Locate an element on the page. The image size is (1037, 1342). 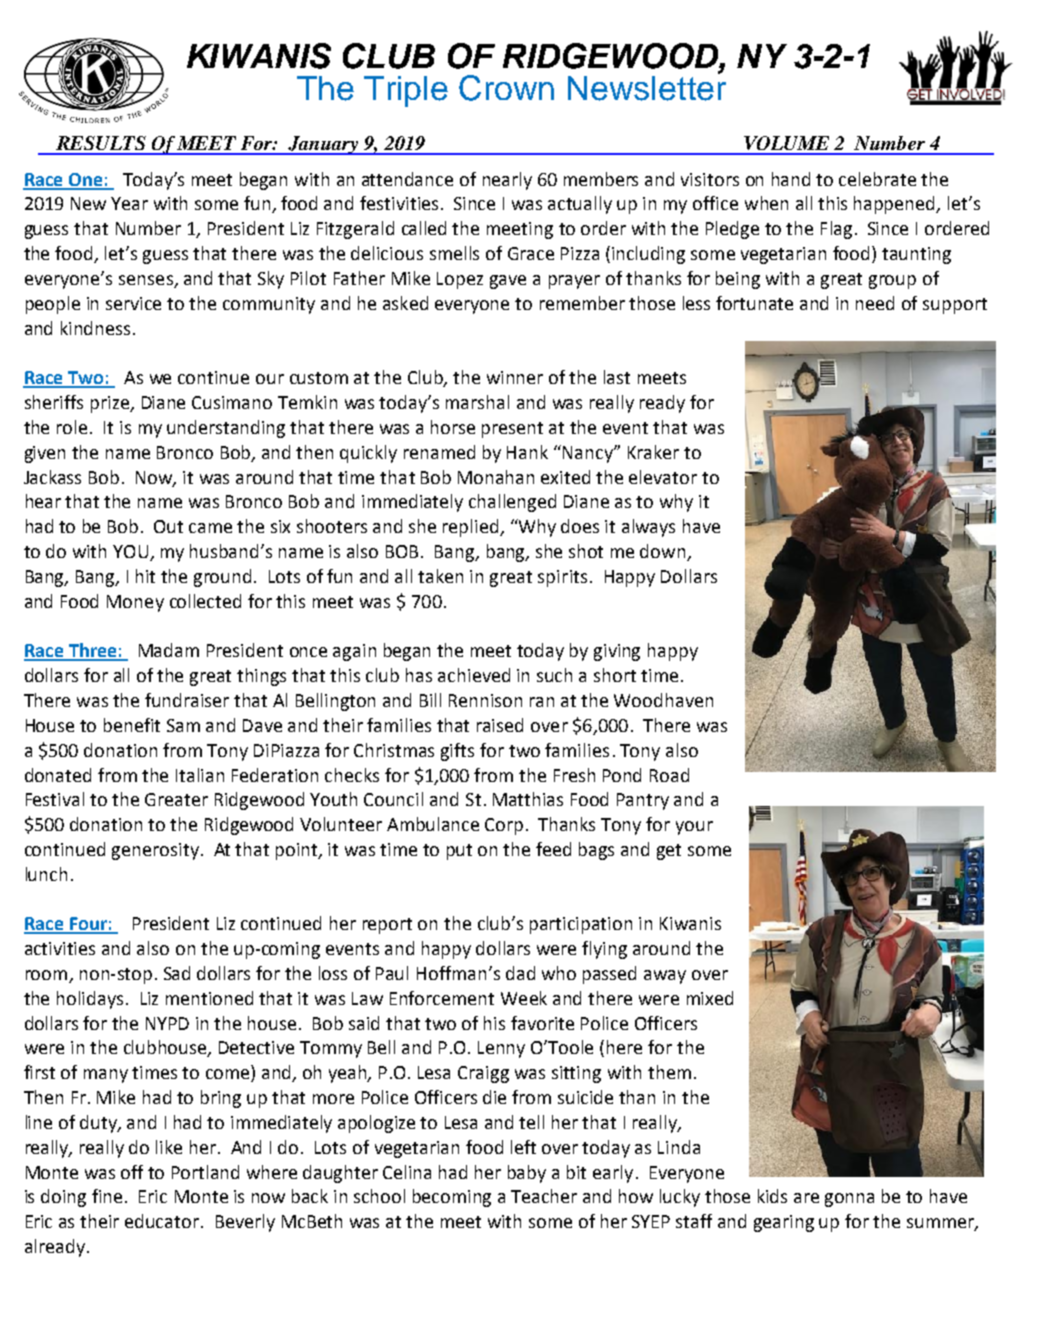
Italian is located at coordinates (200, 775).
